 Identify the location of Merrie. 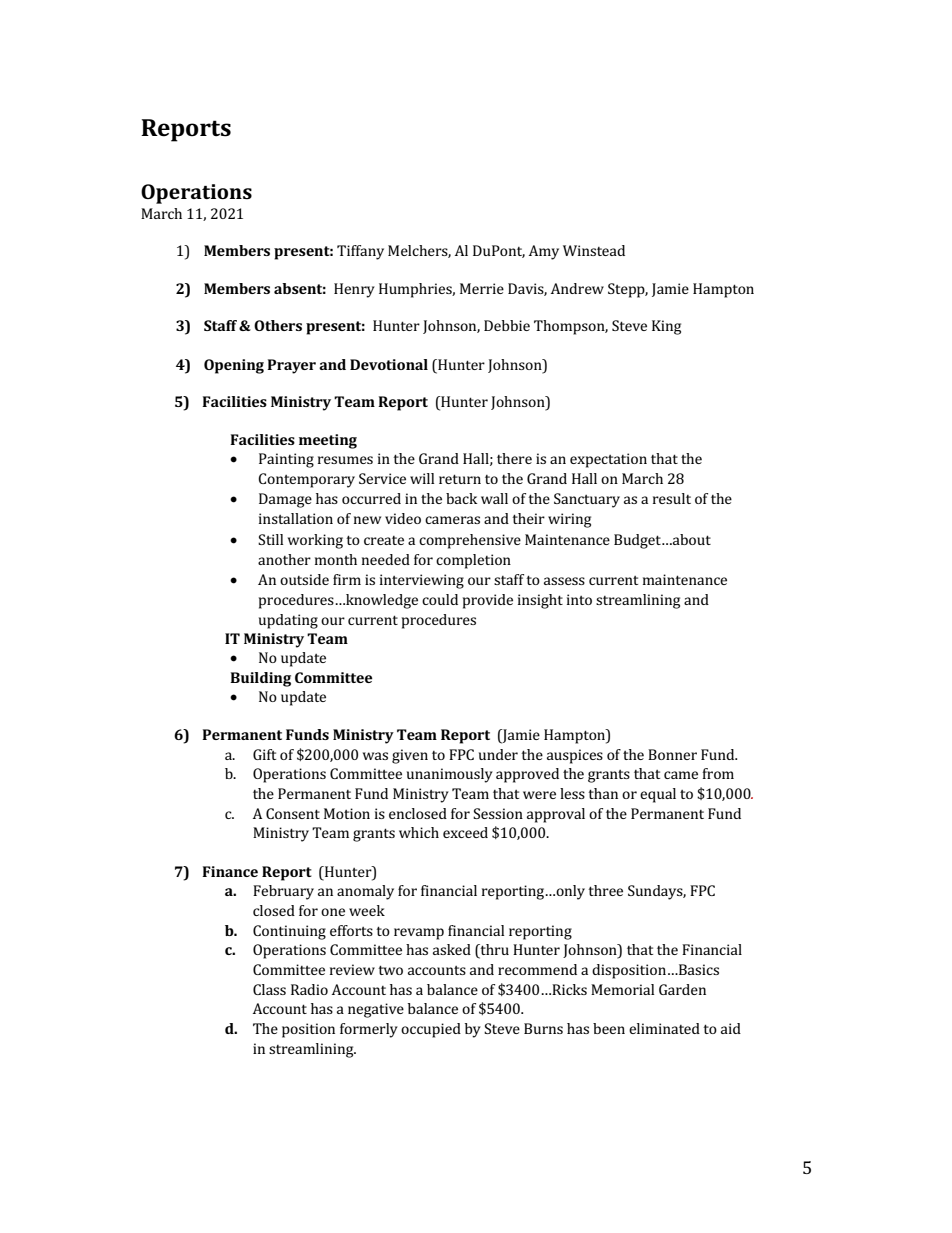
(482, 288).
